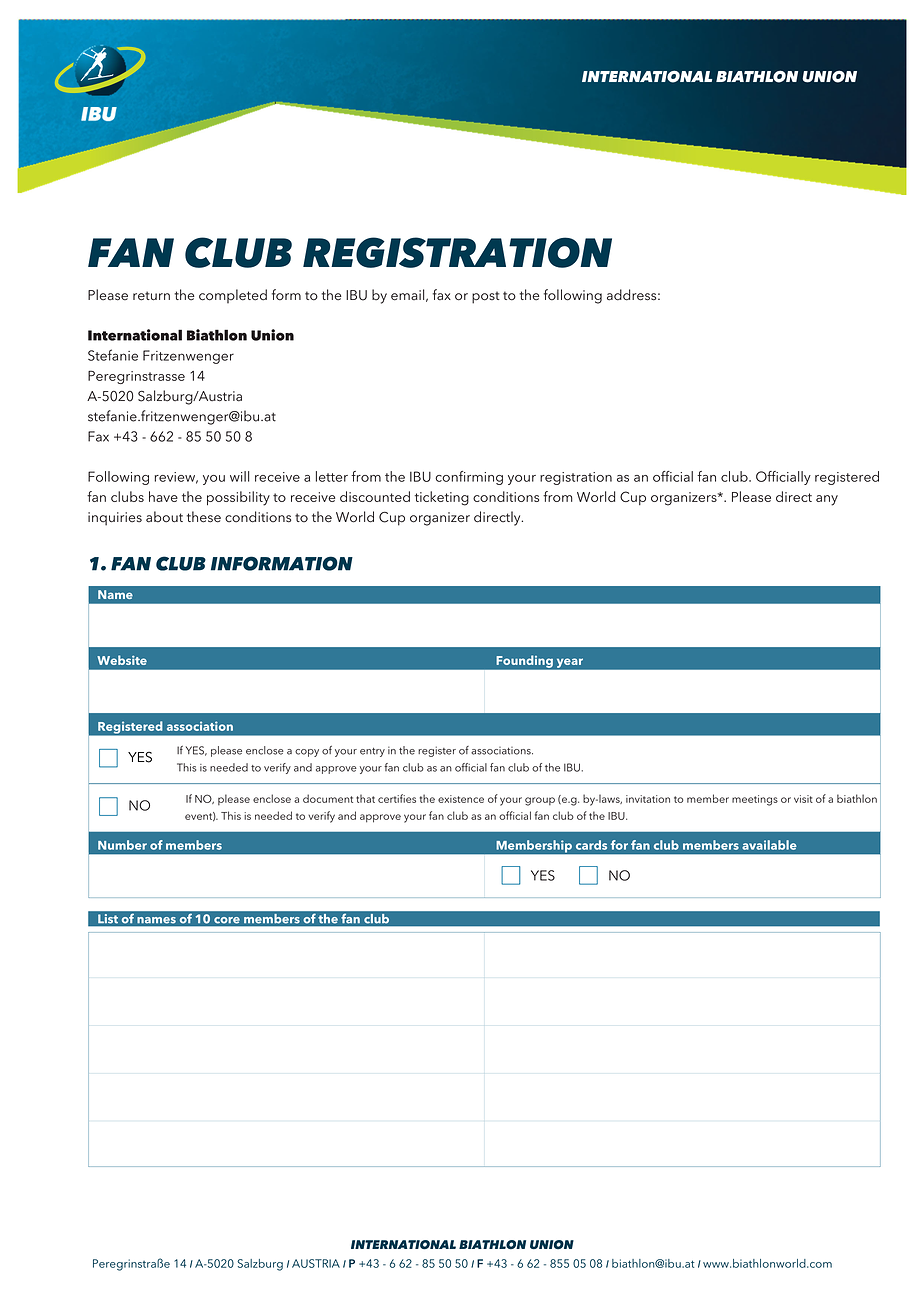 The image size is (924, 1308). I want to click on will, so click(239, 476).
